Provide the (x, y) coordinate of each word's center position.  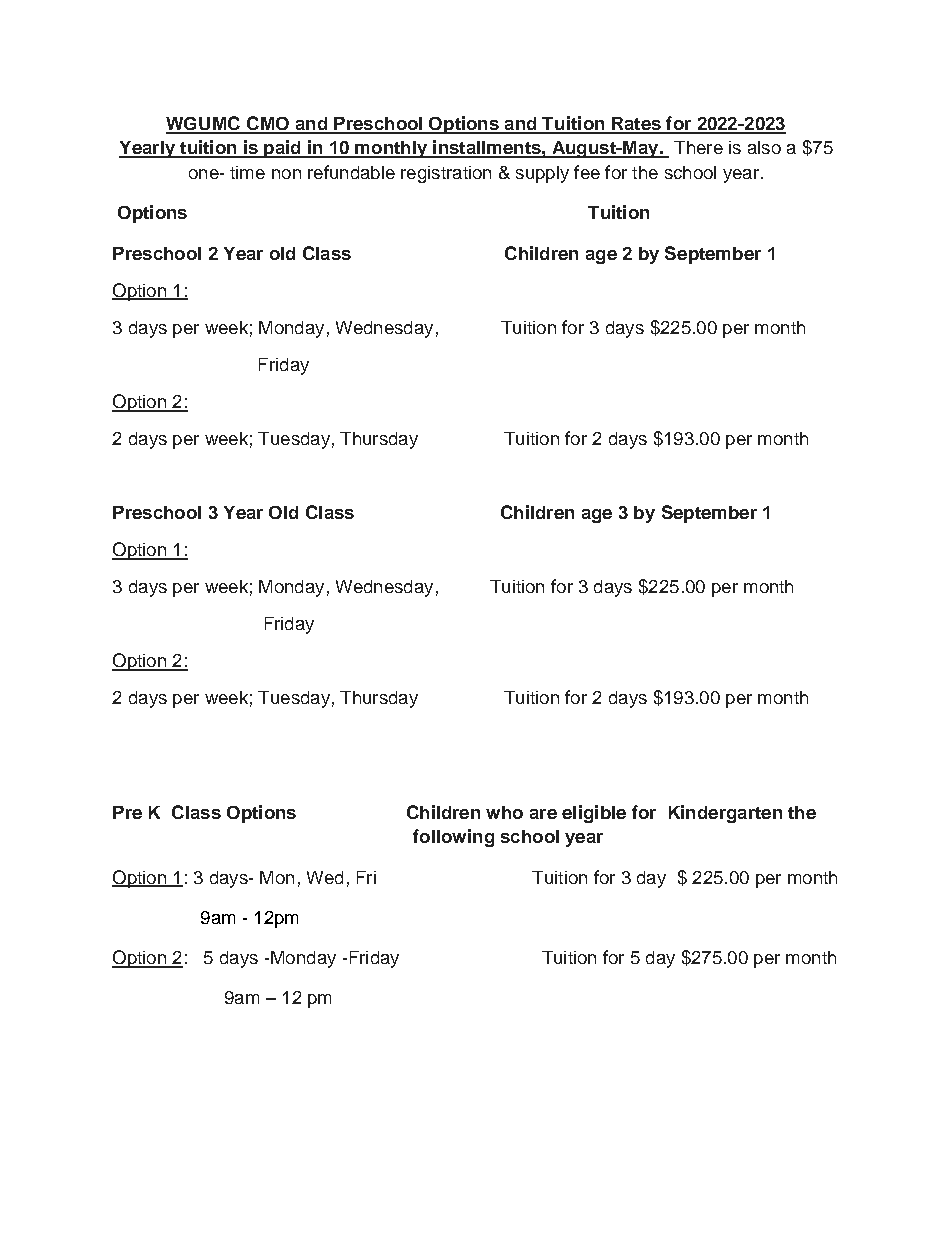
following (453, 838)
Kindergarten (725, 814)
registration (446, 174)
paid (282, 149)
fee (587, 172)
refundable (351, 172)
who (504, 812)
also (764, 147)
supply (542, 174)
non (286, 174)
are (543, 814)
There (698, 147)
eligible (594, 814)
